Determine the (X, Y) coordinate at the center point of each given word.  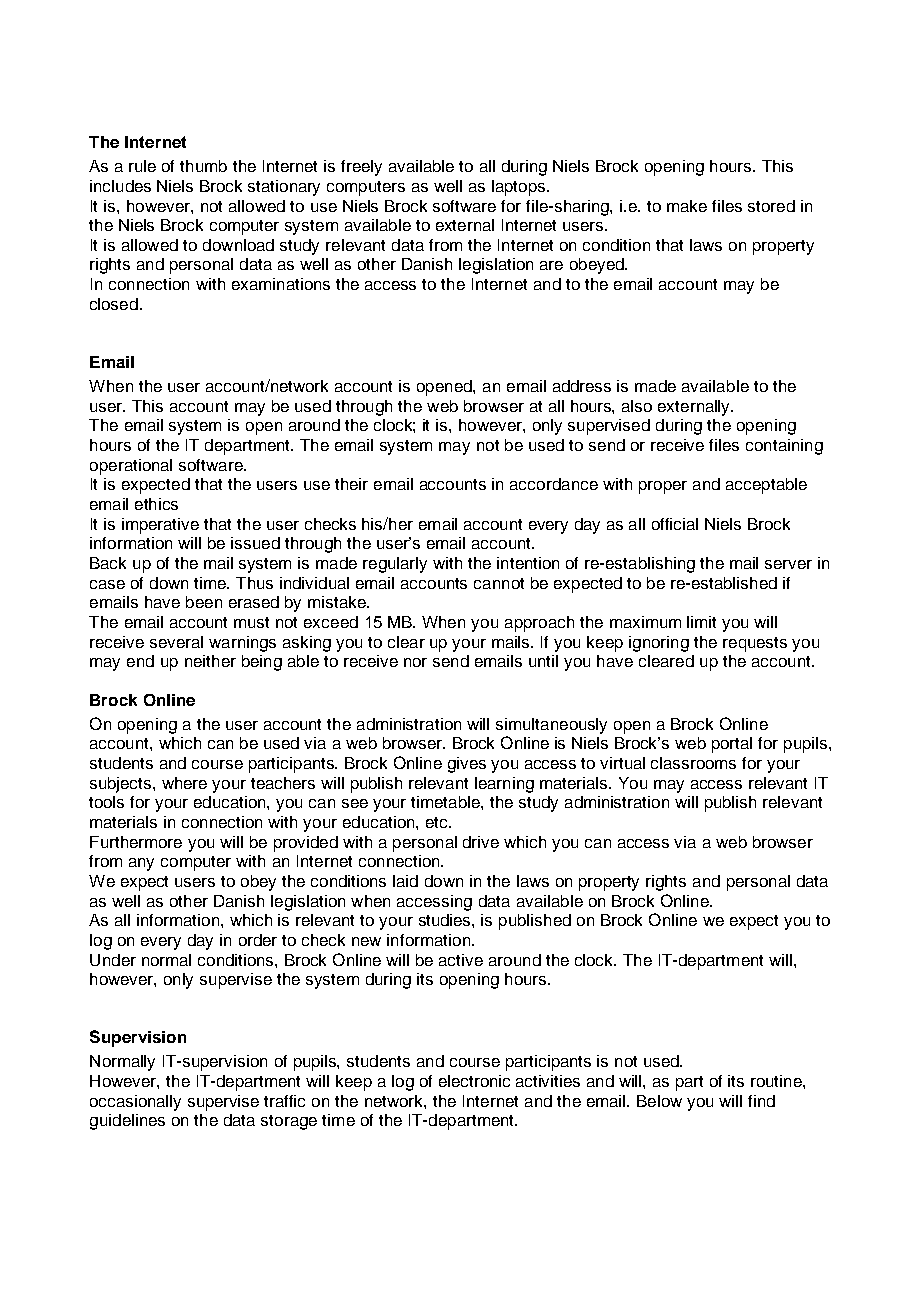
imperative (160, 526)
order (258, 940)
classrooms (693, 763)
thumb (203, 166)
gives (467, 765)
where (184, 783)
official (675, 524)
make (687, 206)
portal (732, 745)
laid (405, 881)
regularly (395, 565)
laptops (520, 188)
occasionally (135, 1103)
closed (114, 304)
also (637, 406)
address (582, 386)
